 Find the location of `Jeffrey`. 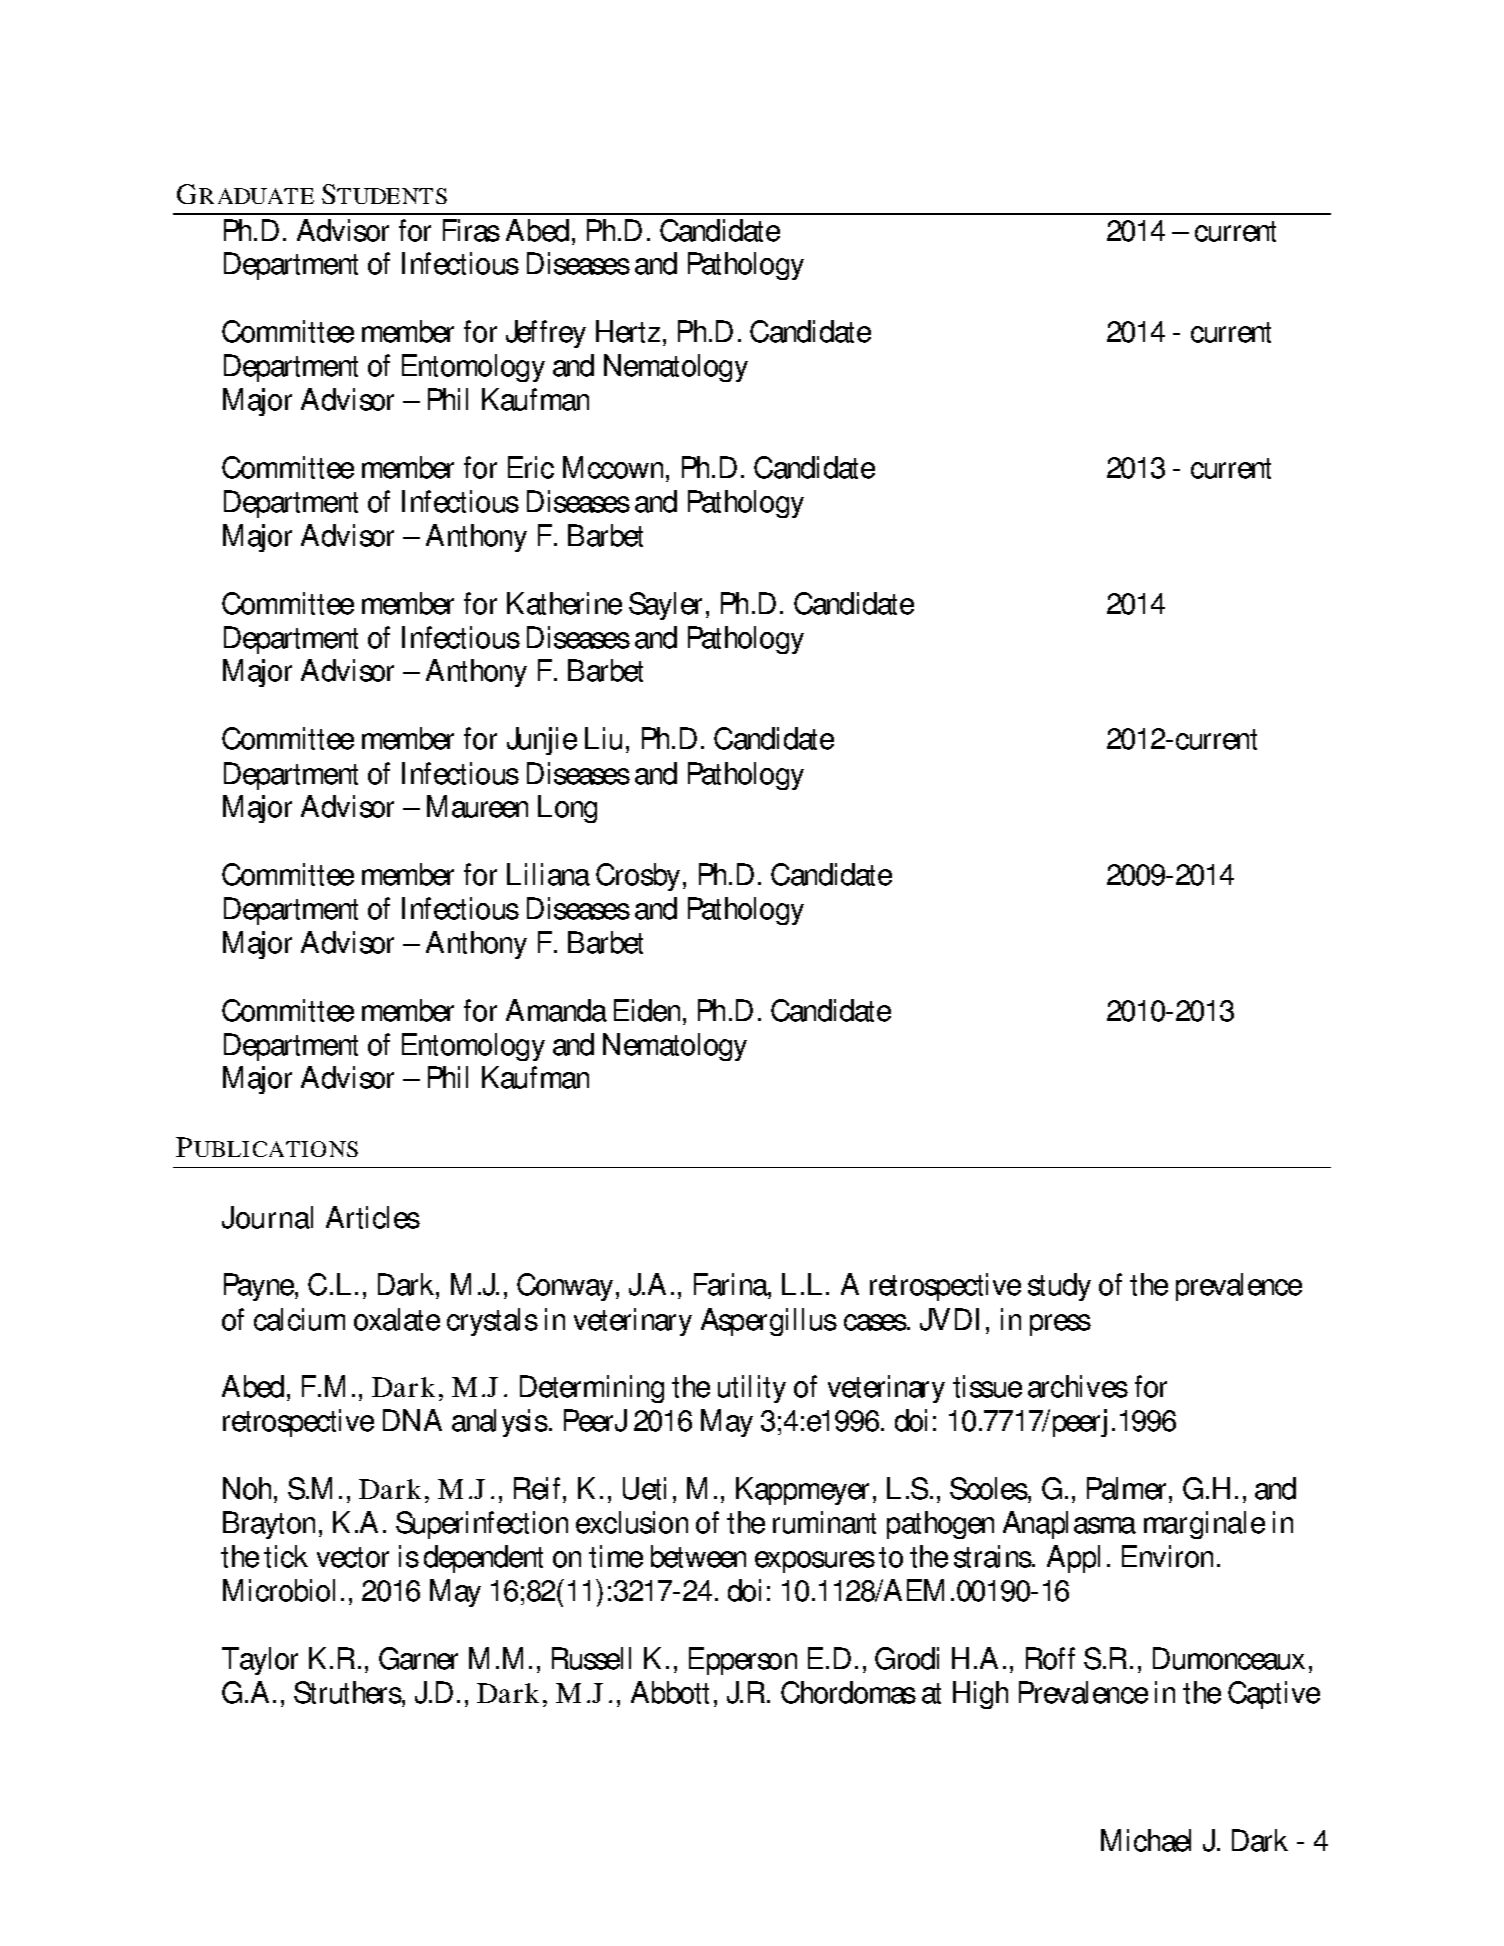

Jeffrey is located at coordinates (546, 334).
